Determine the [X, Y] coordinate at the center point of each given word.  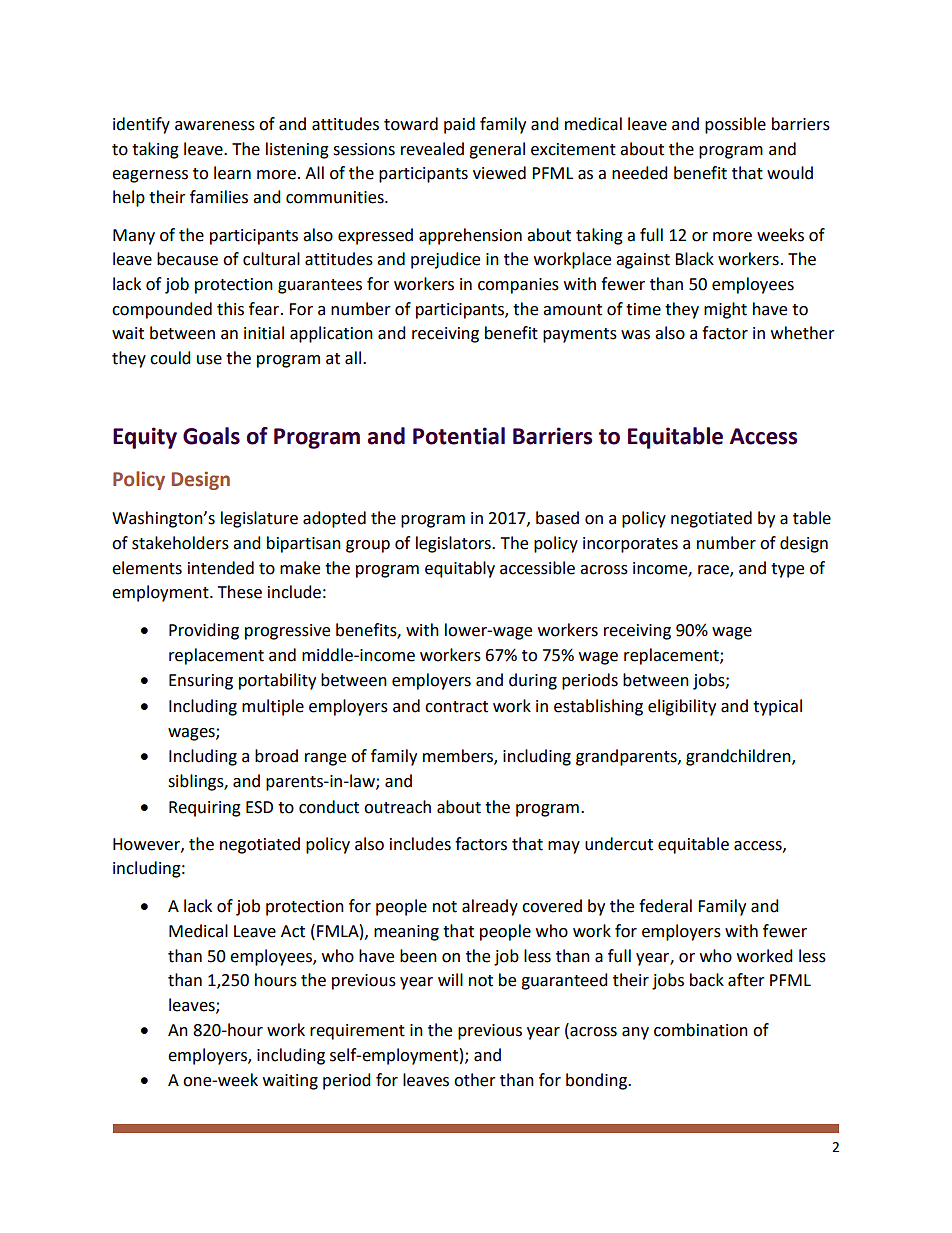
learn [232, 173]
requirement [357, 1032]
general [497, 150]
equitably [460, 569]
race [714, 570]
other [475, 1080]
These [240, 592]
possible [735, 125]
